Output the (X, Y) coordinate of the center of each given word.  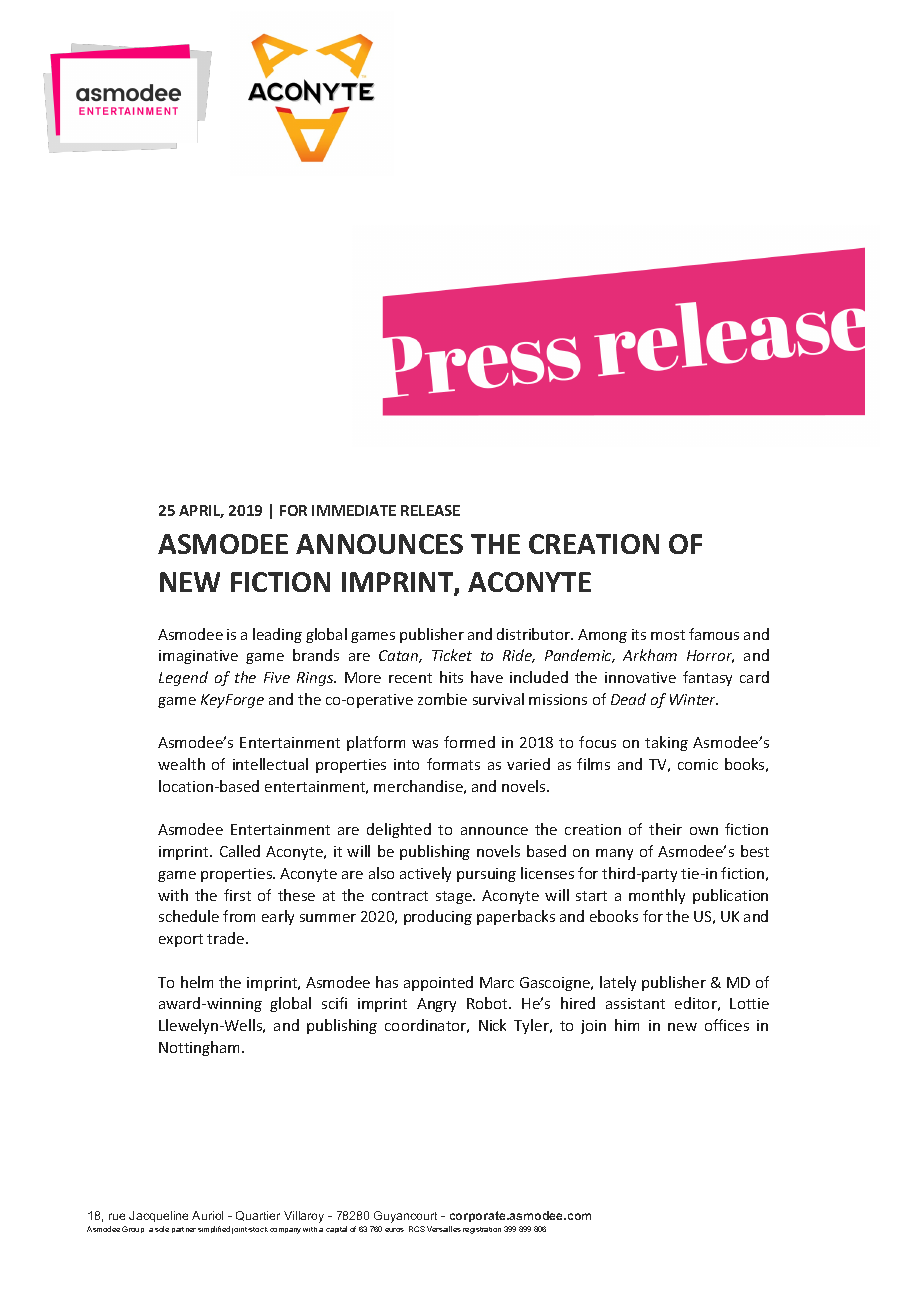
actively (425, 874)
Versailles (444, 1229)
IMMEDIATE (354, 510)
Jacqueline (158, 1216)
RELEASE (430, 510)
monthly (657, 896)
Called (240, 851)
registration (482, 1230)
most (668, 635)
